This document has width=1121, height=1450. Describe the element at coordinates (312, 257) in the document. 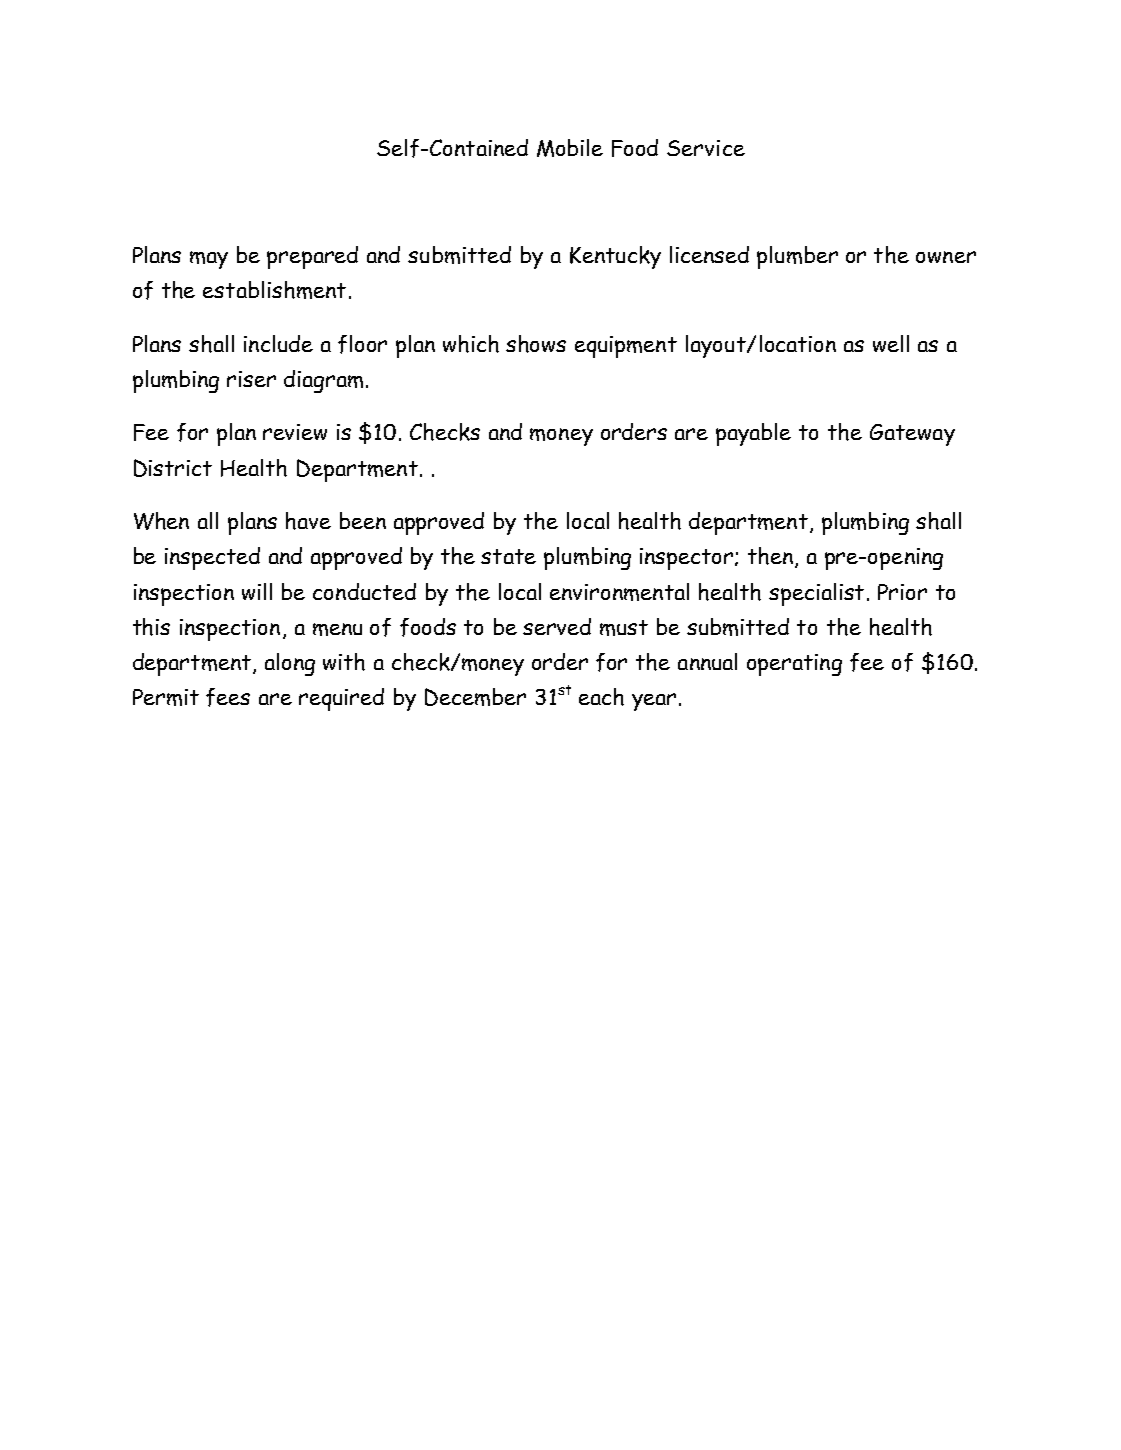

I see `prepared` at that location.
